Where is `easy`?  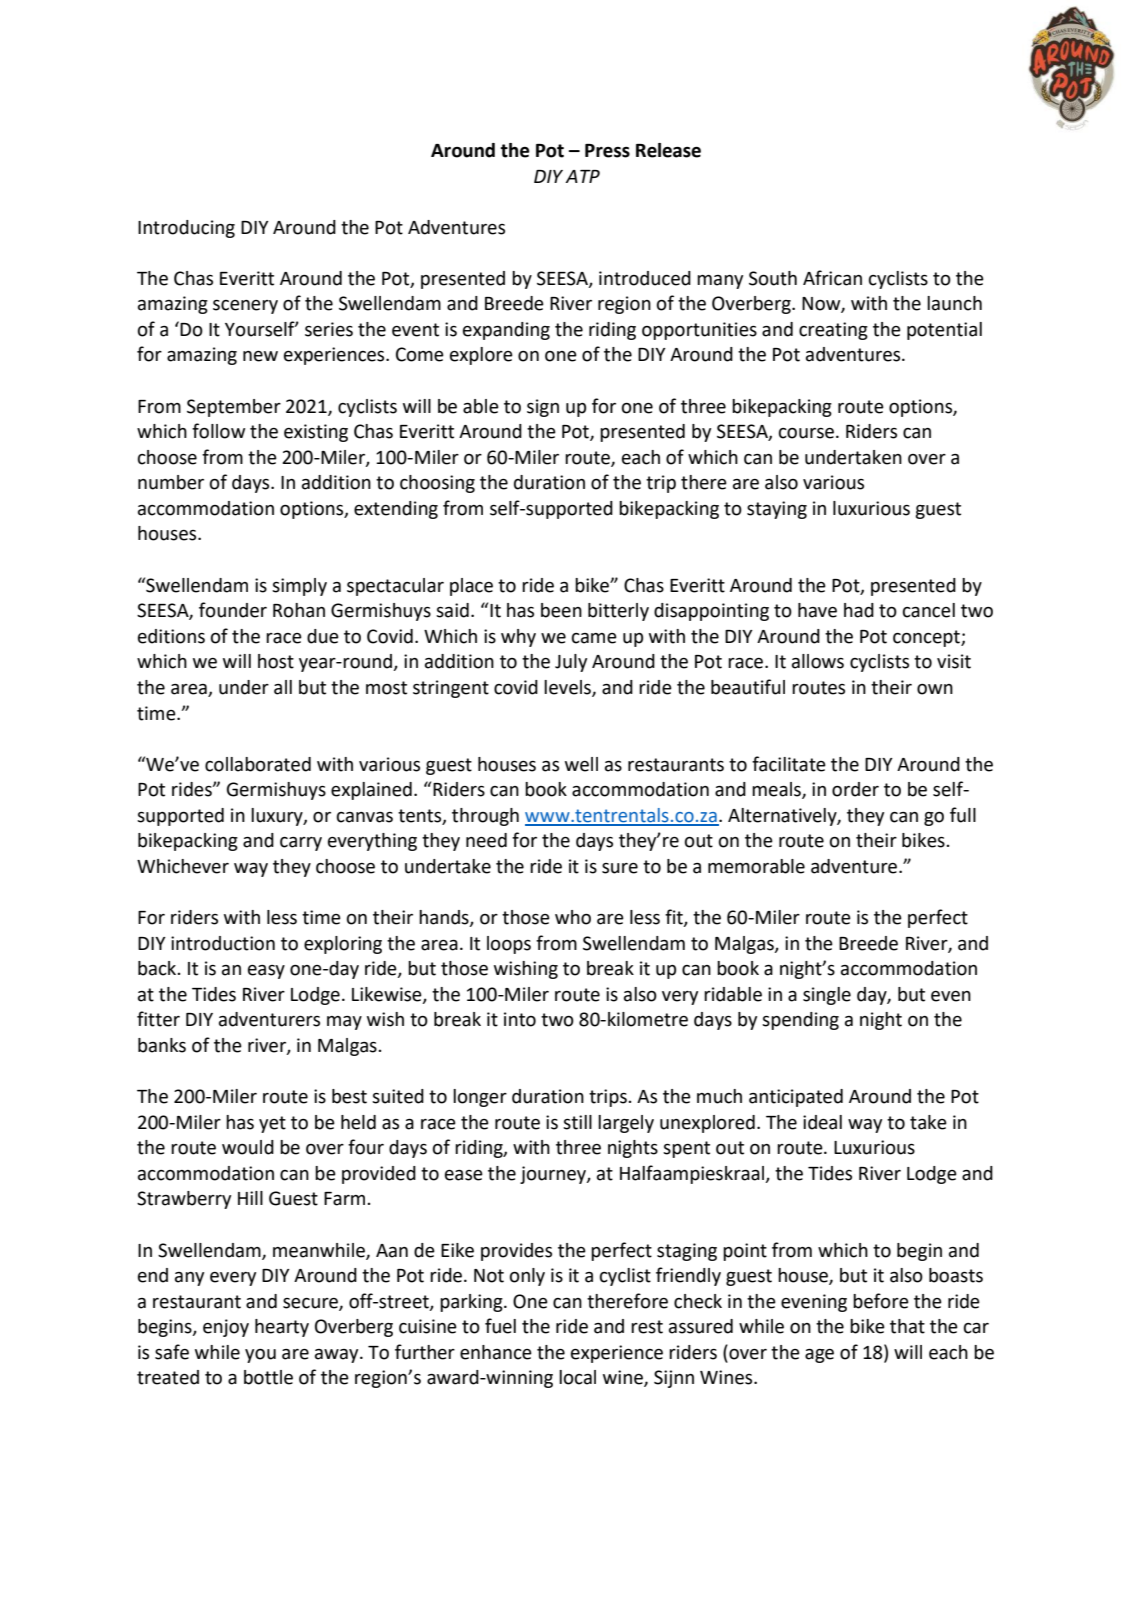 easy is located at coordinates (266, 972).
